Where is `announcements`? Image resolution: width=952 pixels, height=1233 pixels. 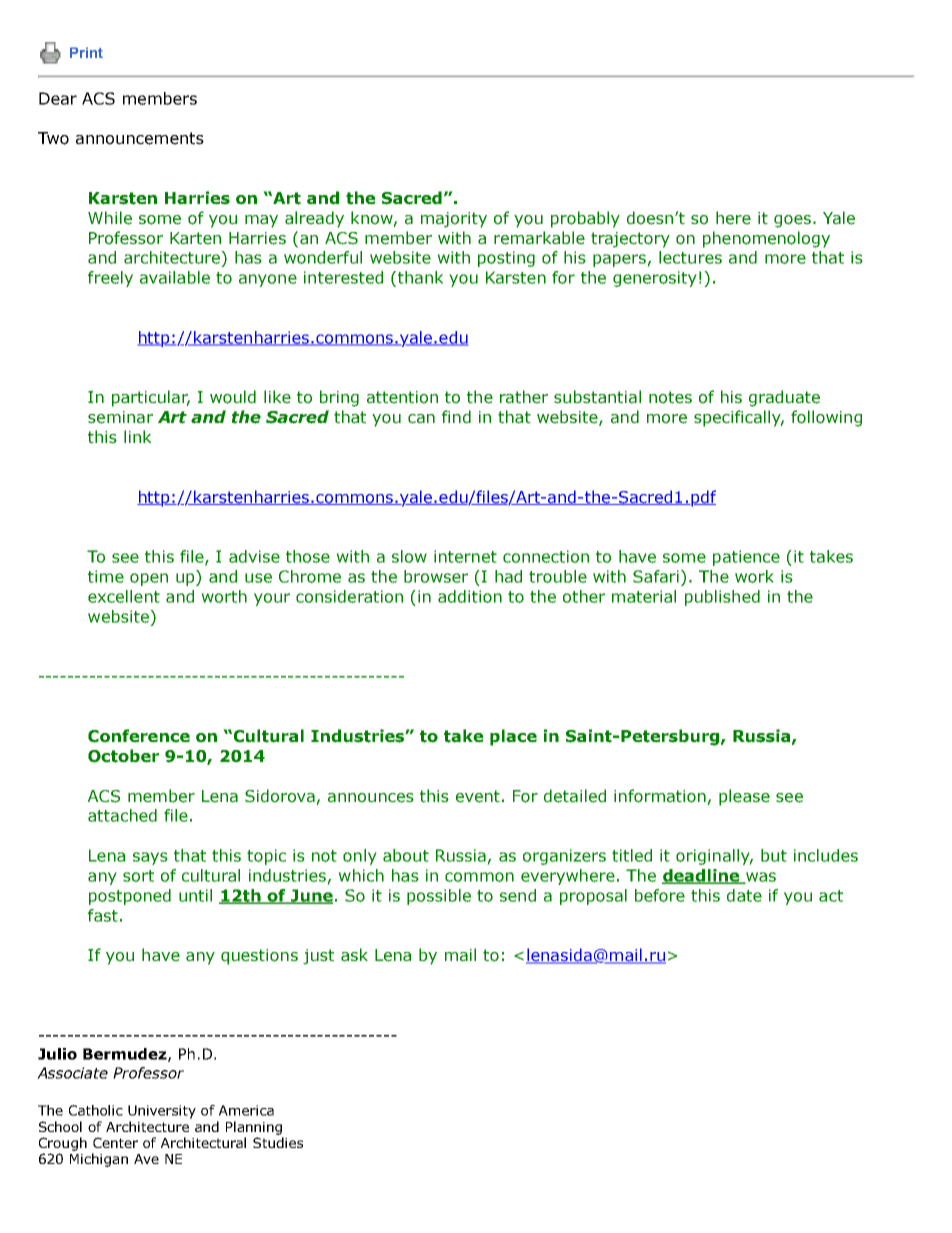
announcements is located at coordinates (140, 138).
